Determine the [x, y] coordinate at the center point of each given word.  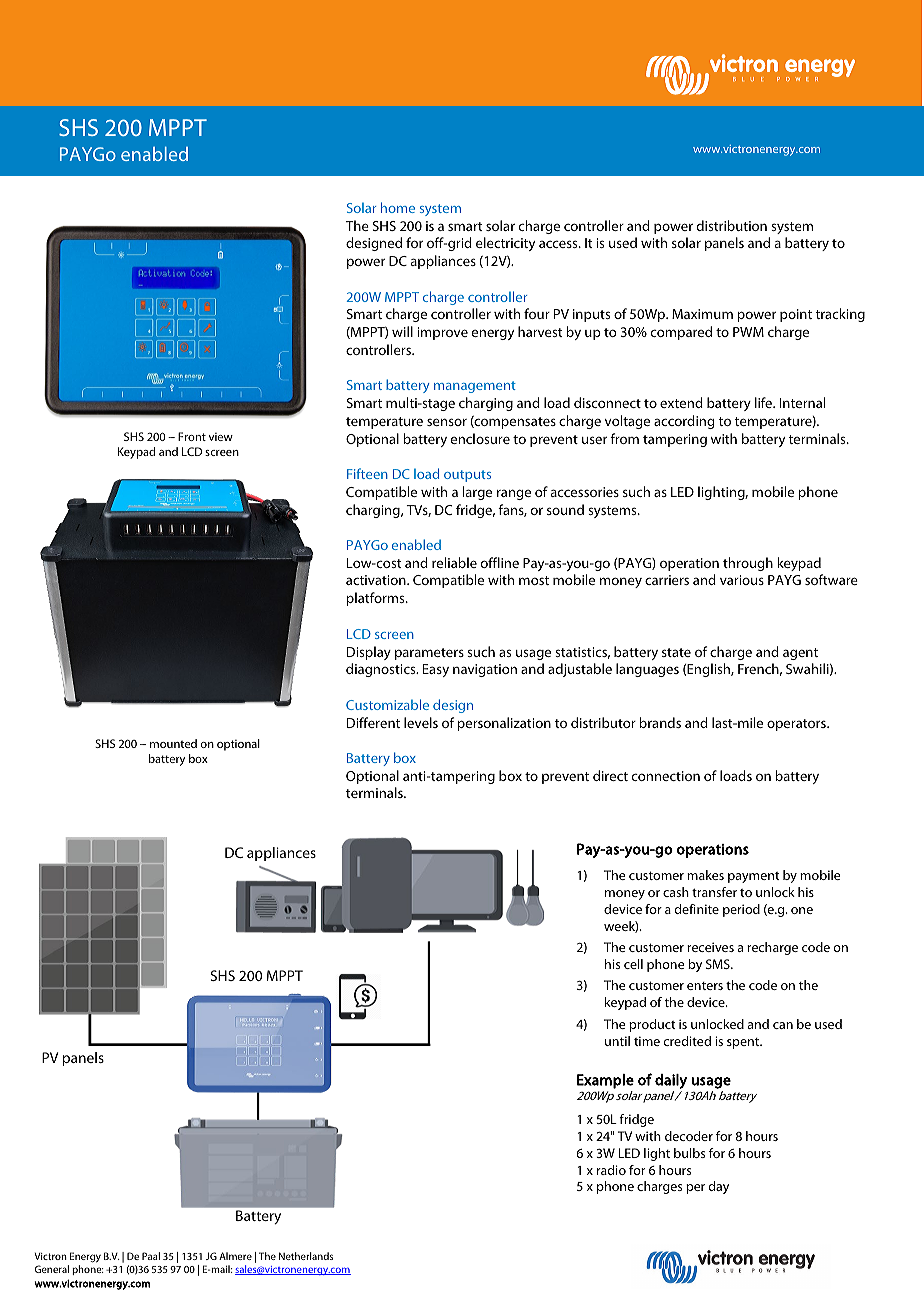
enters [705, 986]
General [52, 1269]
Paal [151, 1256]
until [617, 1041]
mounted [173, 743]
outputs [467, 476]
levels [421, 722]
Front [192, 436]
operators [797, 725]
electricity [505, 244]
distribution [732, 225]
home [398, 207]
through [748, 564]
